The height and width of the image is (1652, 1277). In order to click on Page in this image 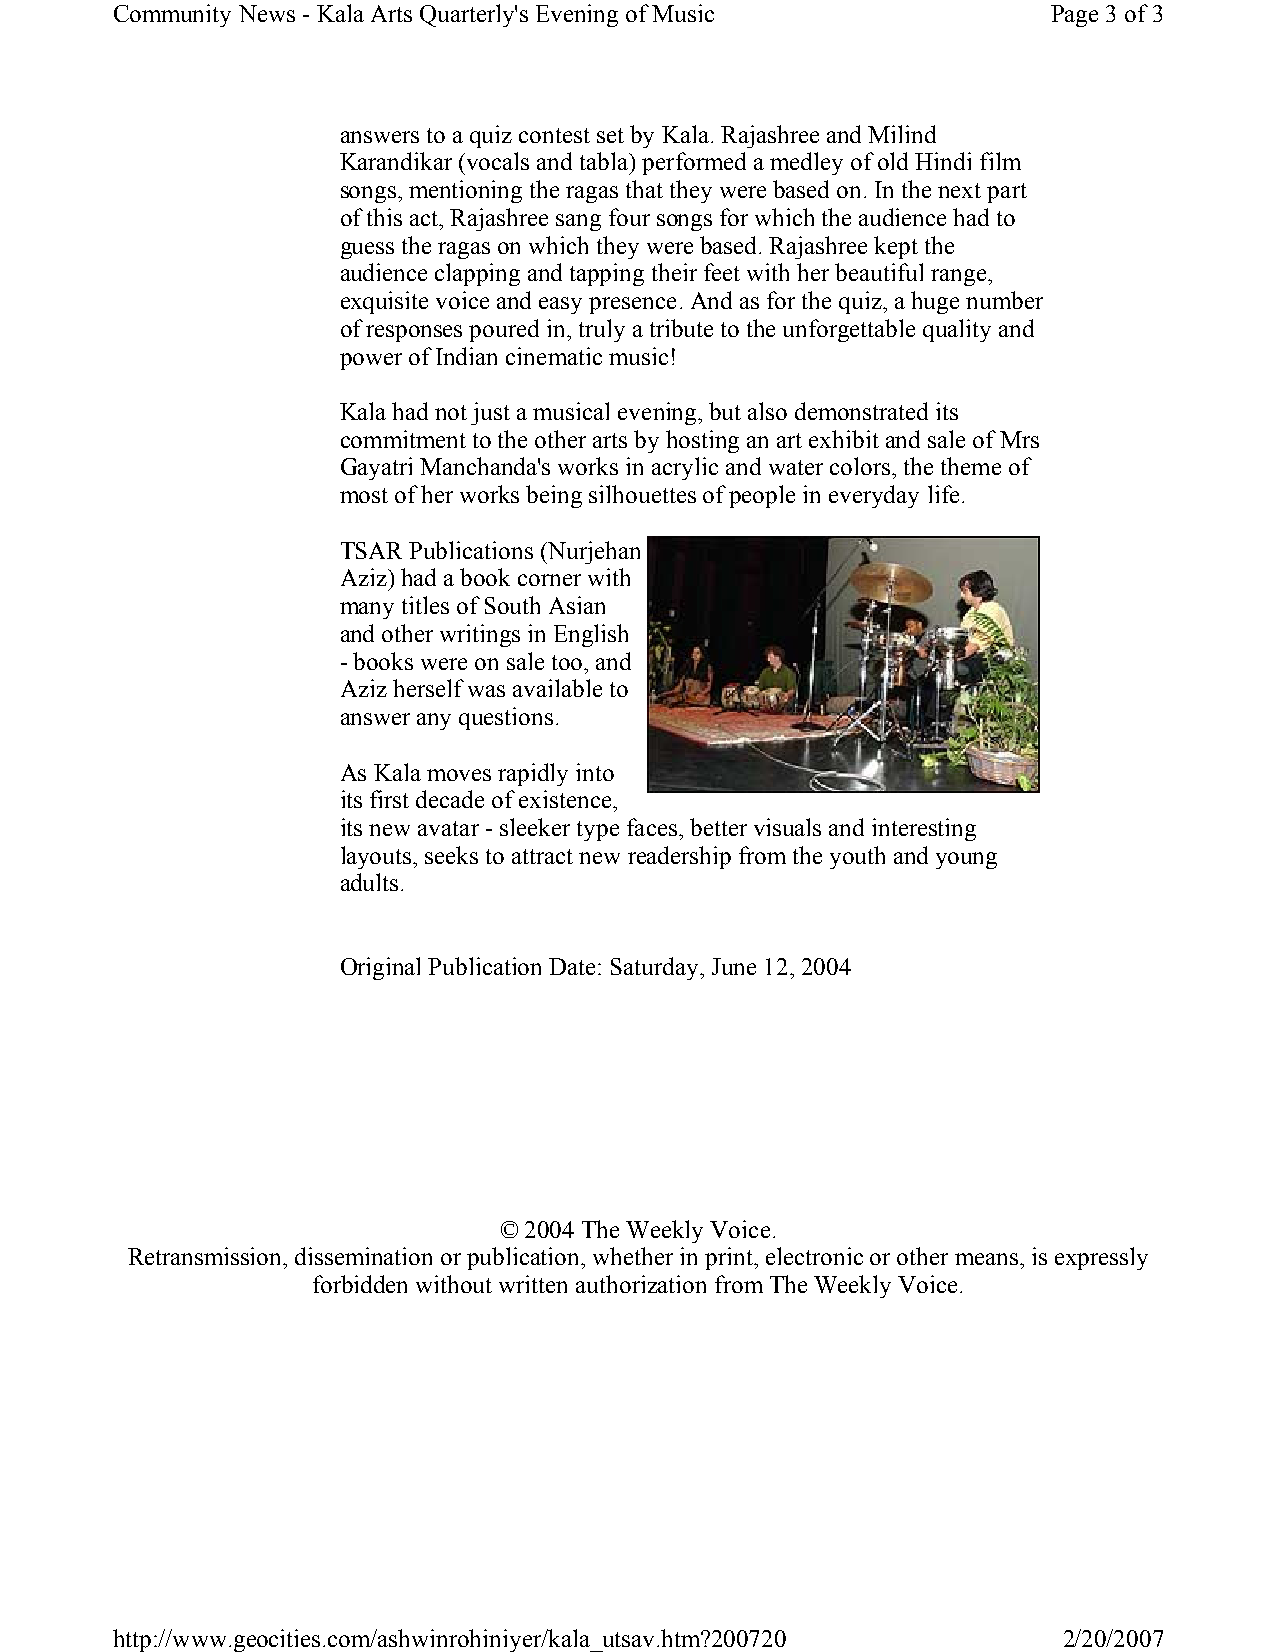, I will do `click(1074, 16)`.
